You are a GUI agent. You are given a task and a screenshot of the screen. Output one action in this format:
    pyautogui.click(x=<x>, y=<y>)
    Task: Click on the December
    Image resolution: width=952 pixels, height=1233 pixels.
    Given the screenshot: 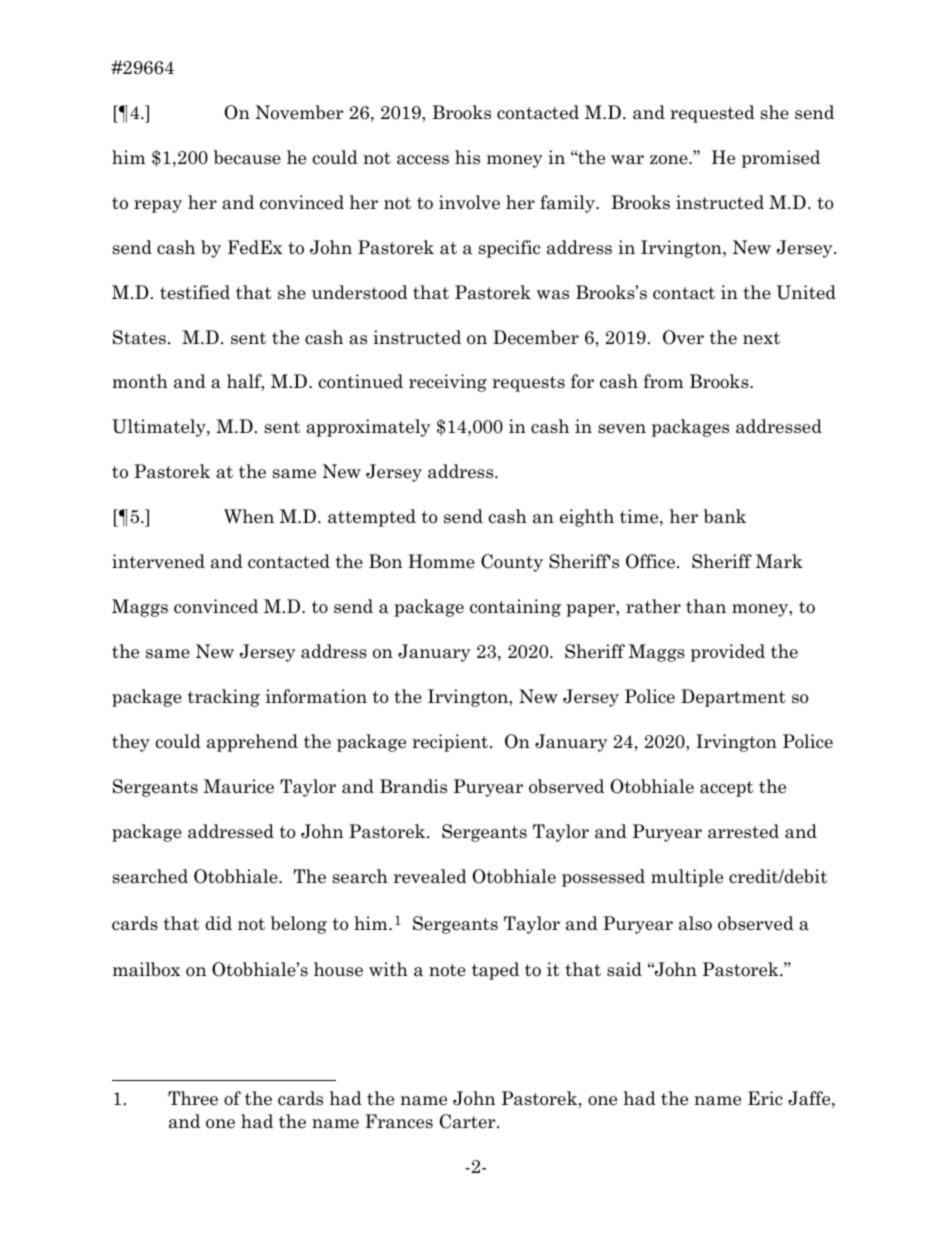 What is the action you would take?
    pyautogui.click(x=536, y=337)
